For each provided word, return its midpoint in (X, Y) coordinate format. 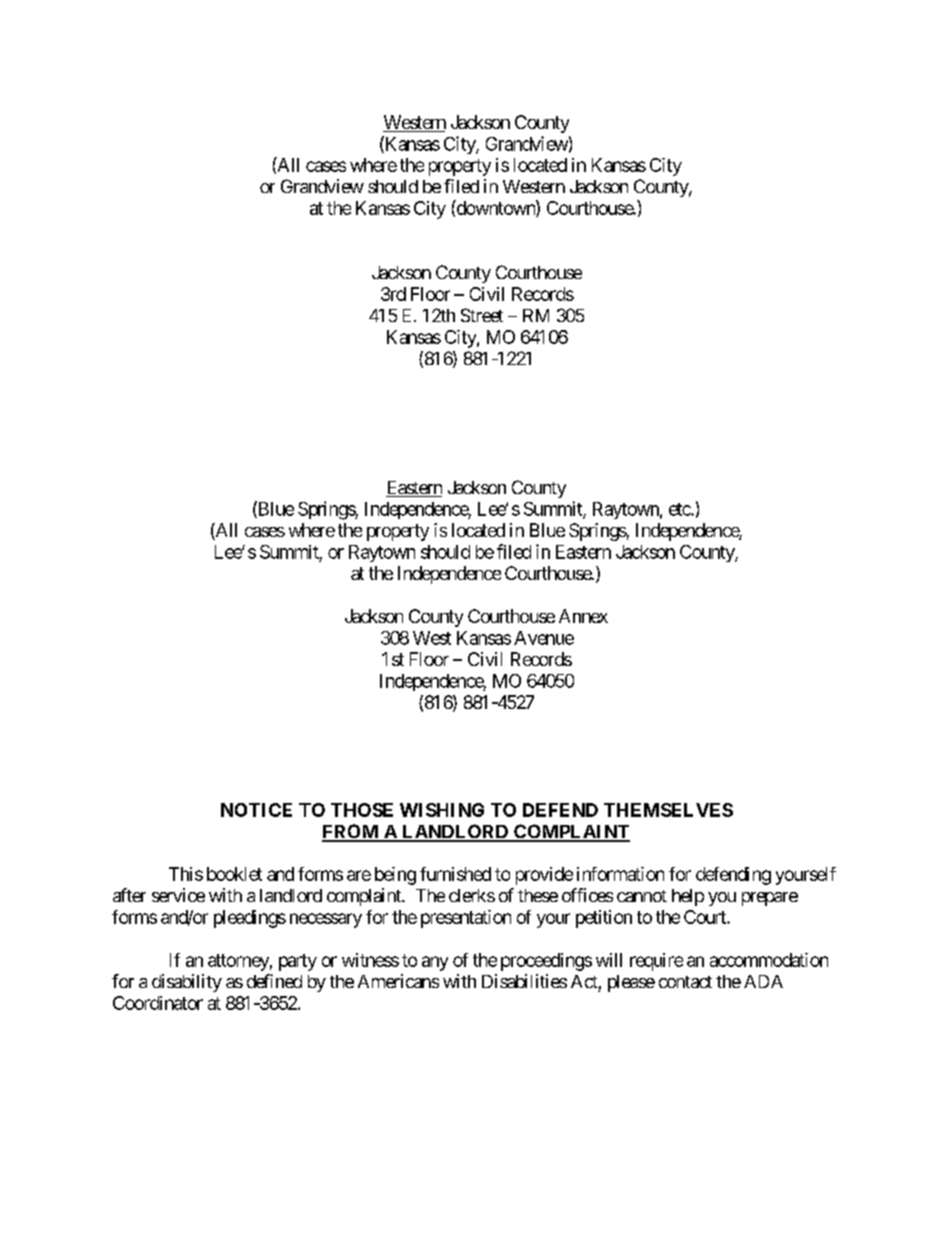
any (435, 963)
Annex (583, 616)
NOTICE (256, 810)
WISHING (442, 810)
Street (482, 315)
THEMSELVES (668, 810)
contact (685, 982)
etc (680, 509)
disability (187, 983)
